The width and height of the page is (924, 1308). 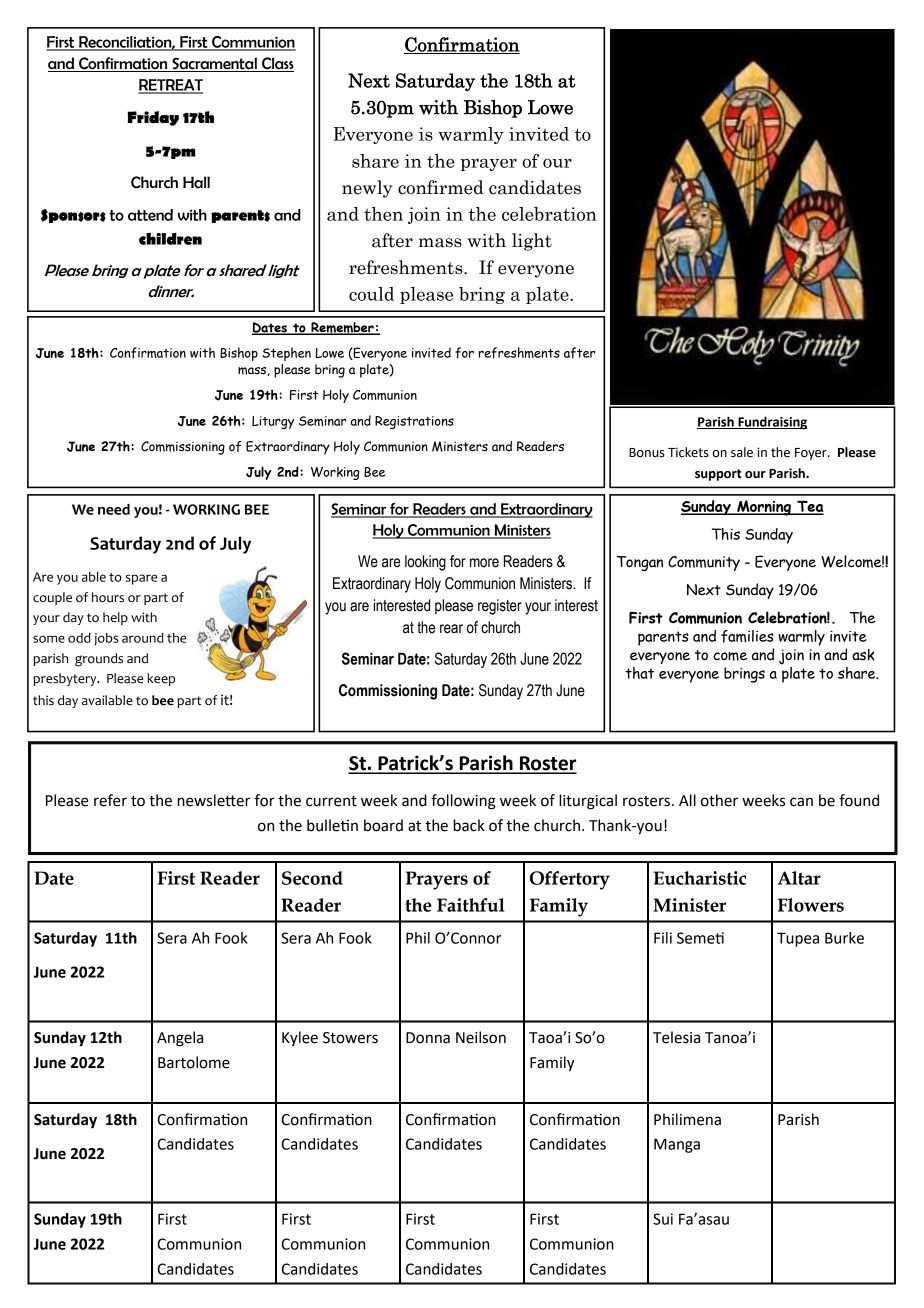 I want to click on sale, so click(x=742, y=452).
